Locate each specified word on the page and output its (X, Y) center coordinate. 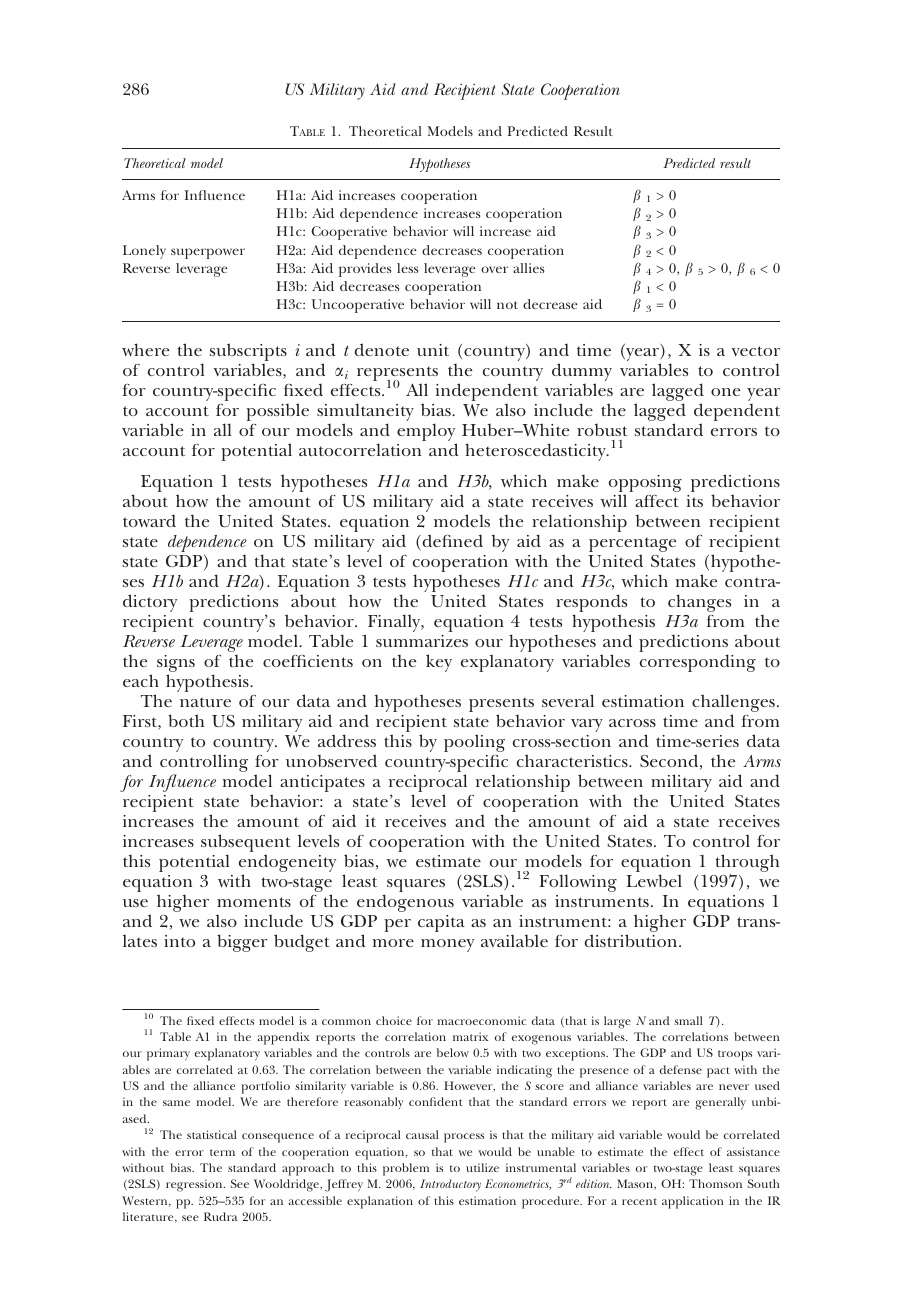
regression (195, 1185)
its (694, 501)
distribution (632, 940)
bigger (242, 943)
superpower (208, 253)
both (186, 720)
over (494, 269)
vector (755, 351)
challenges (733, 704)
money (447, 945)
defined (451, 542)
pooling (474, 743)
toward (149, 520)
